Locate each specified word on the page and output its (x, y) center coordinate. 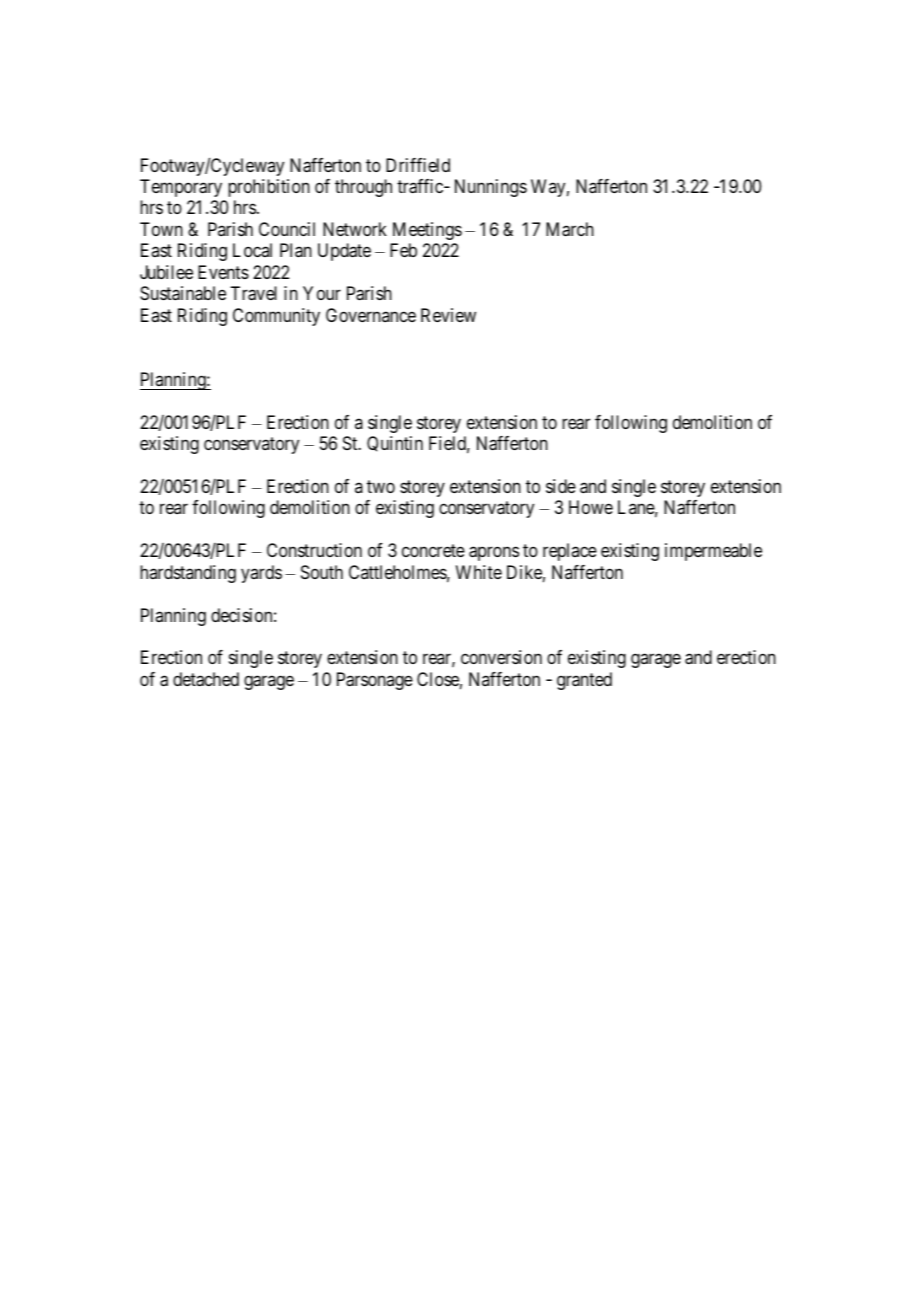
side (561, 486)
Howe (591, 507)
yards (261, 574)
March (570, 229)
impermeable (713, 552)
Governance (371, 315)
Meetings (427, 231)
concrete (433, 551)
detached (206, 679)
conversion (501, 657)
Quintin (395, 444)
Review (448, 315)
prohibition (269, 188)
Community (276, 317)
